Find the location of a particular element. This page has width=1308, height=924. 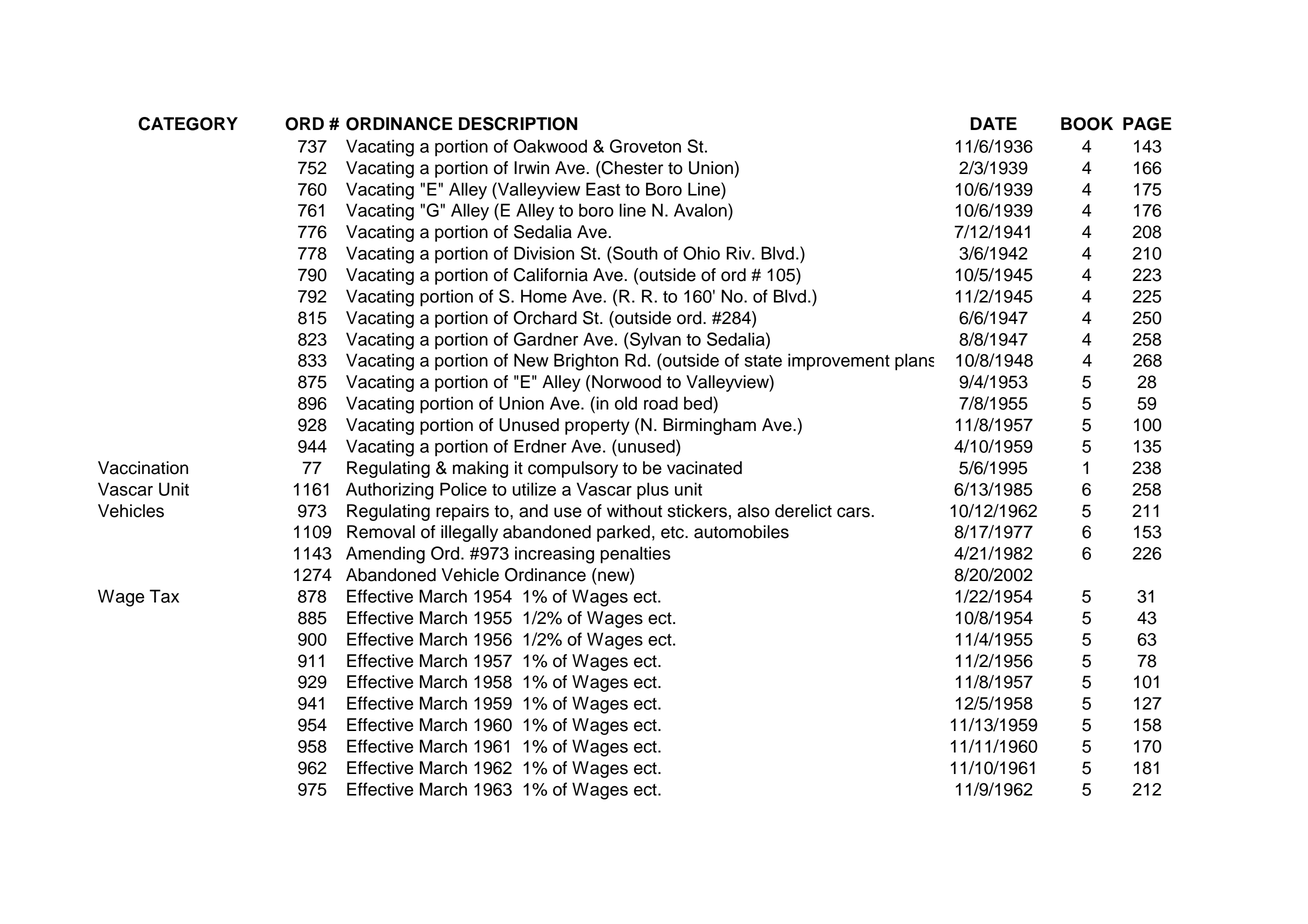

Ohio is located at coordinates (701, 253).
